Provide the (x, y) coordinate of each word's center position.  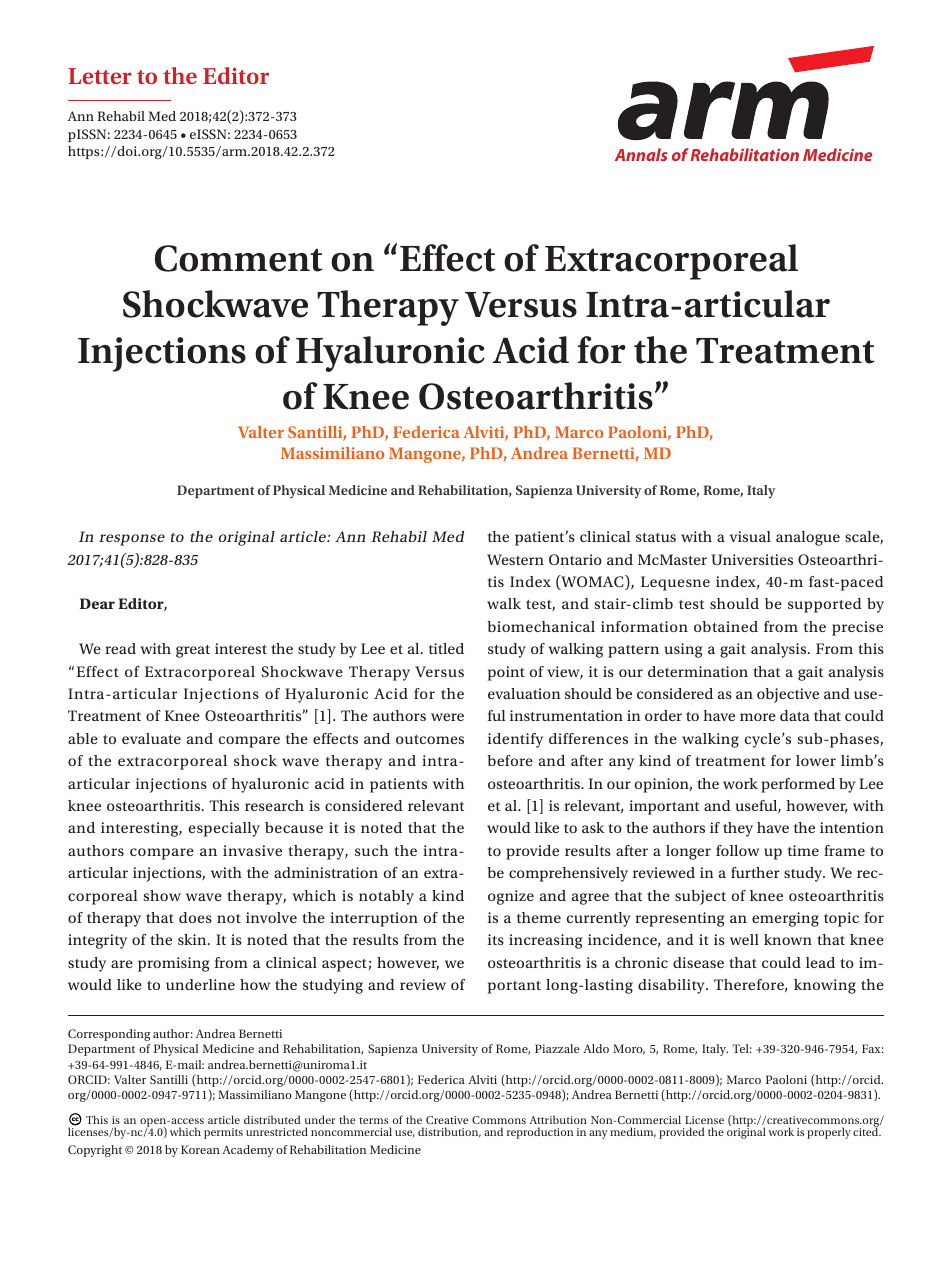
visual (750, 536)
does (195, 917)
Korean (200, 1149)
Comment (239, 258)
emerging (785, 919)
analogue (808, 538)
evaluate (151, 738)
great (193, 651)
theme (539, 917)
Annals (641, 154)
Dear (97, 603)
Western (515, 559)
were (447, 717)
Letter (100, 76)
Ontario (575, 559)
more (758, 717)
